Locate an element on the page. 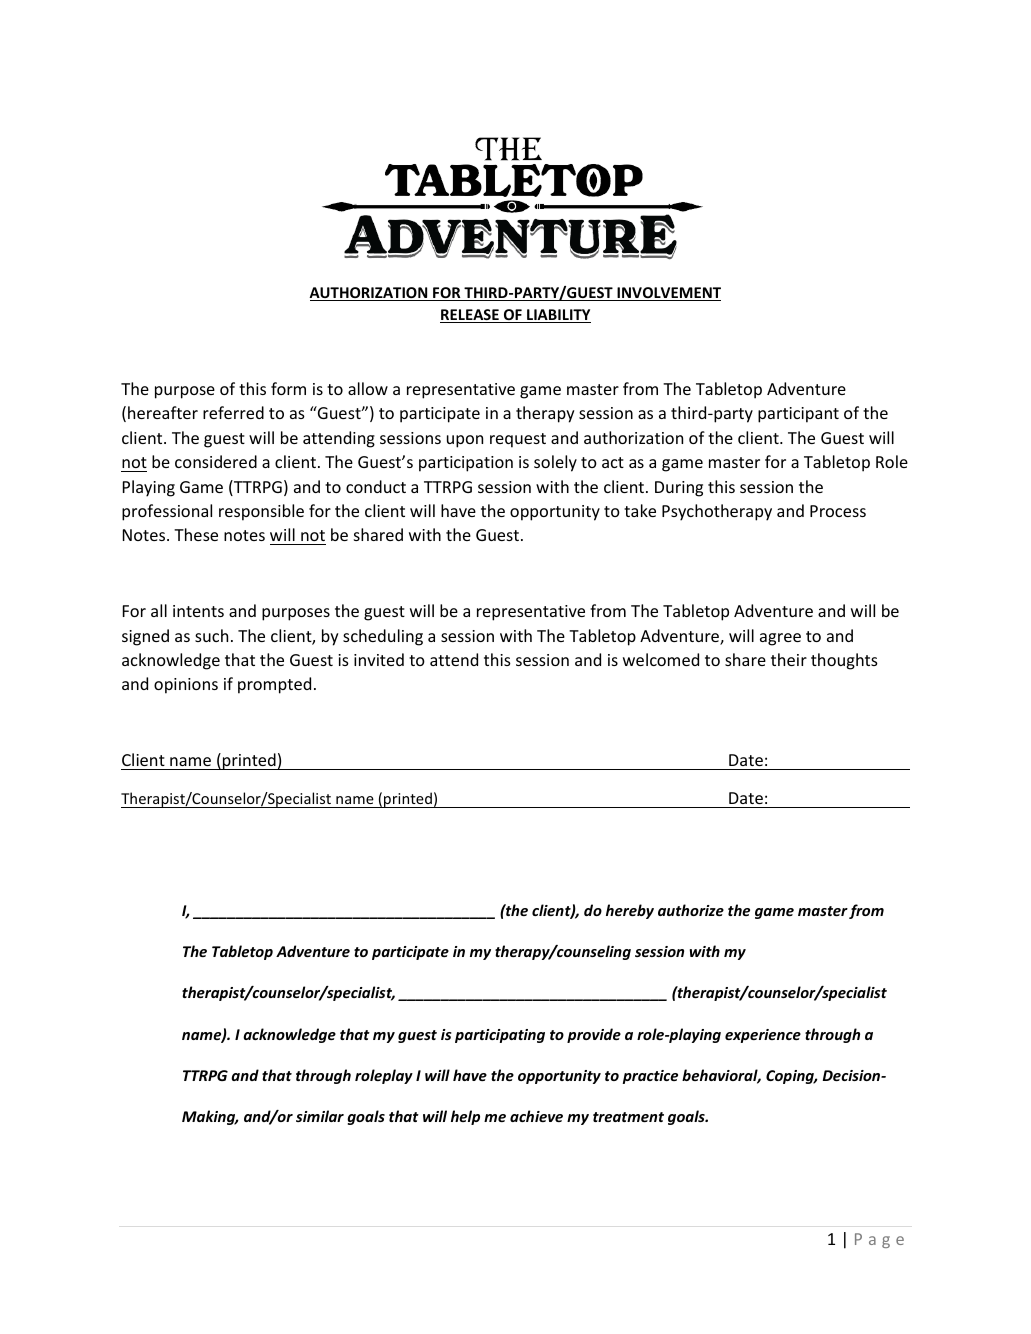 The width and height of the image is (1031, 1334). similar is located at coordinates (320, 1116).
